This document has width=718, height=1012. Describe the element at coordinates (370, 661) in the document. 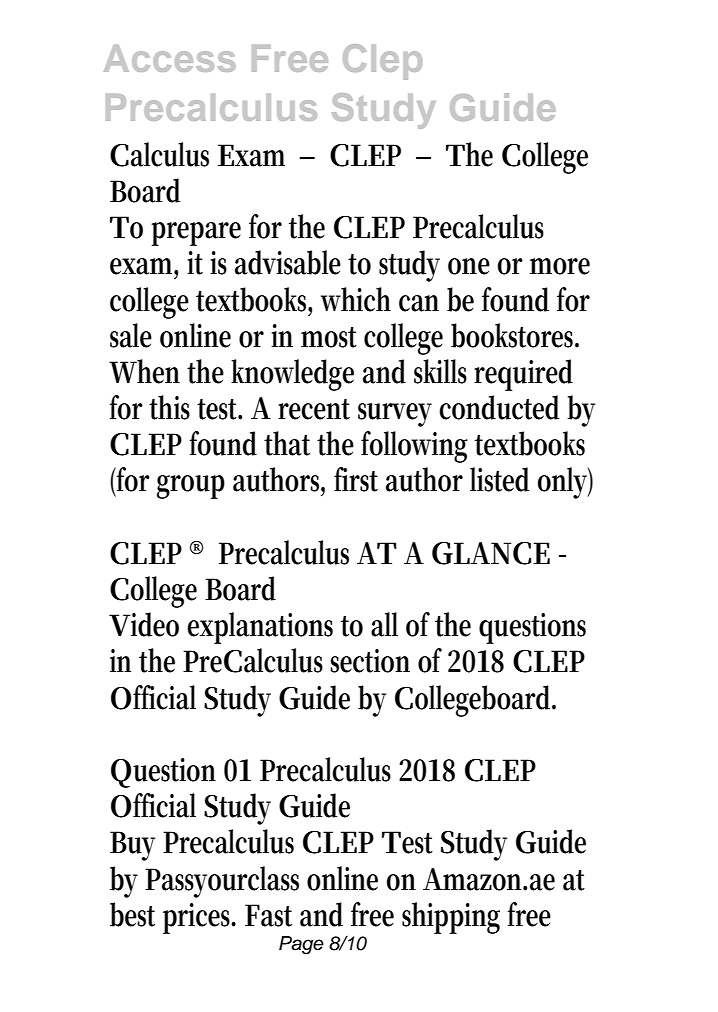

I see `section` at that location.
